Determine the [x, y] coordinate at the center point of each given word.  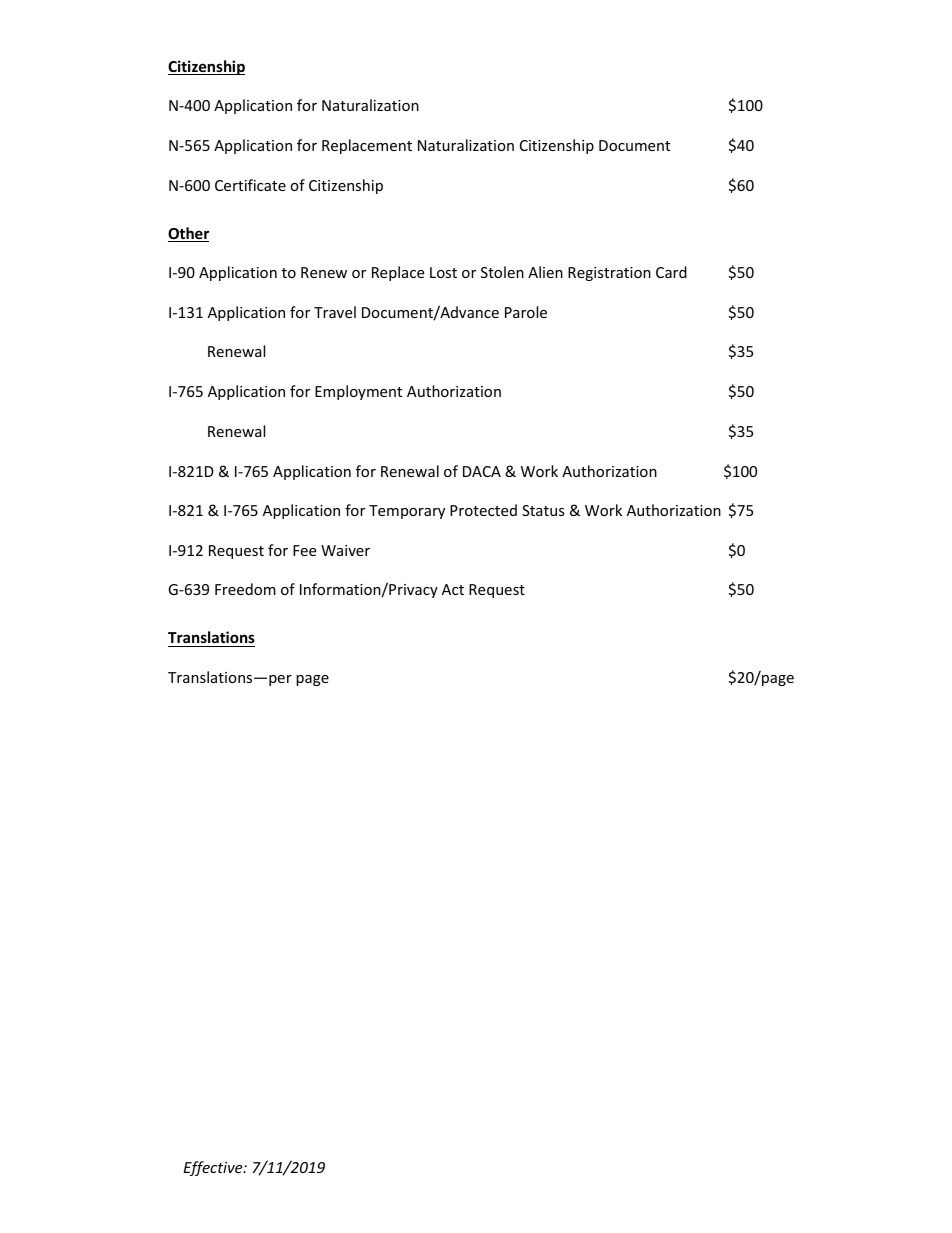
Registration [609, 274]
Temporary [407, 512]
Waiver [345, 550]
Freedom [245, 589]
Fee [304, 550]
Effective [214, 1168]
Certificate [250, 185]
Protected [483, 510]
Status [543, 510]
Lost [443, 272]
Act [453, 589]
